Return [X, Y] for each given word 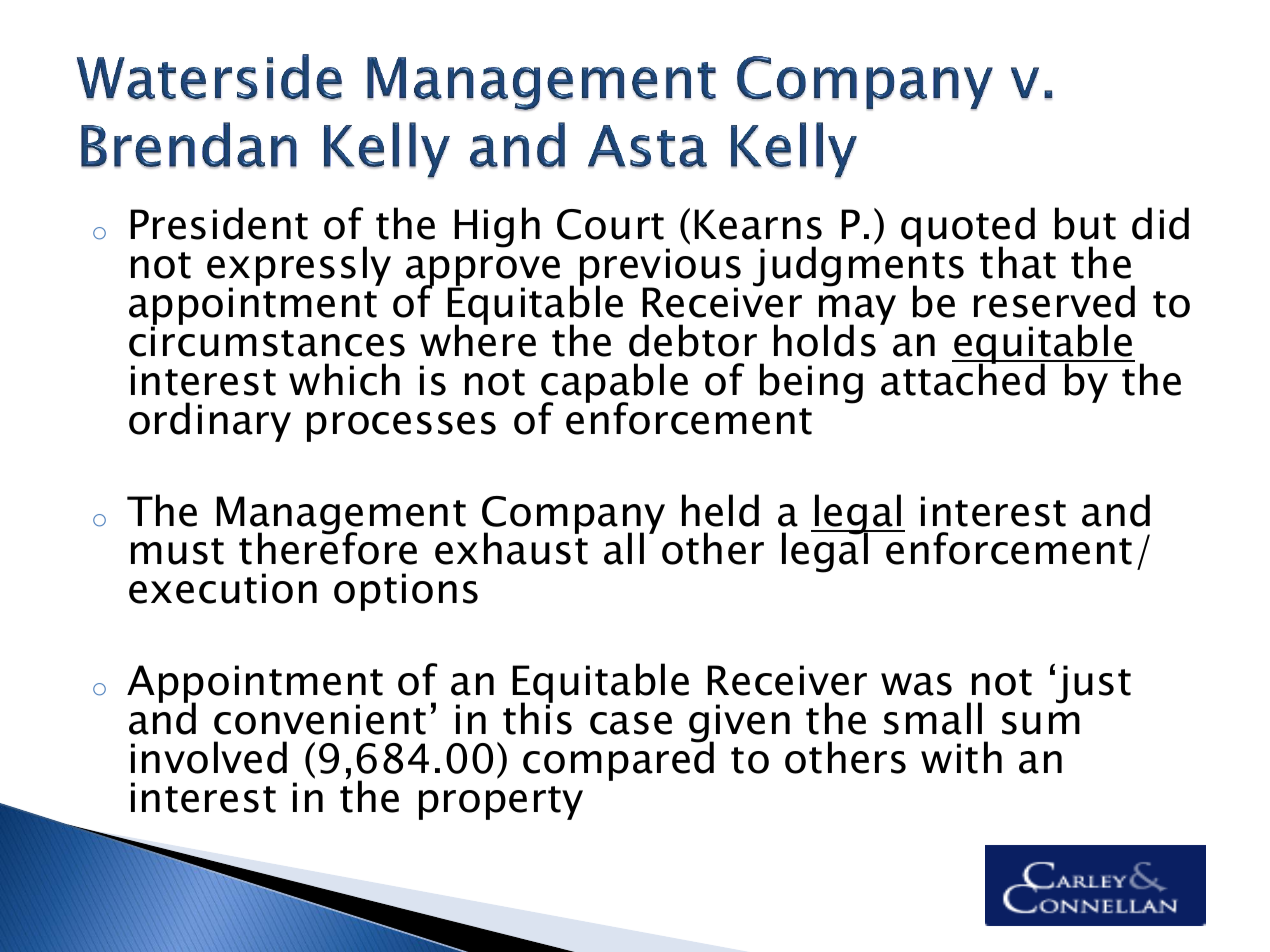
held [720, 510]
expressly [299, 267]
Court [610, 224]
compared [618, 760]
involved [209, 757]
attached [964, 378]
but [1085, 223]
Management [341, 516]
